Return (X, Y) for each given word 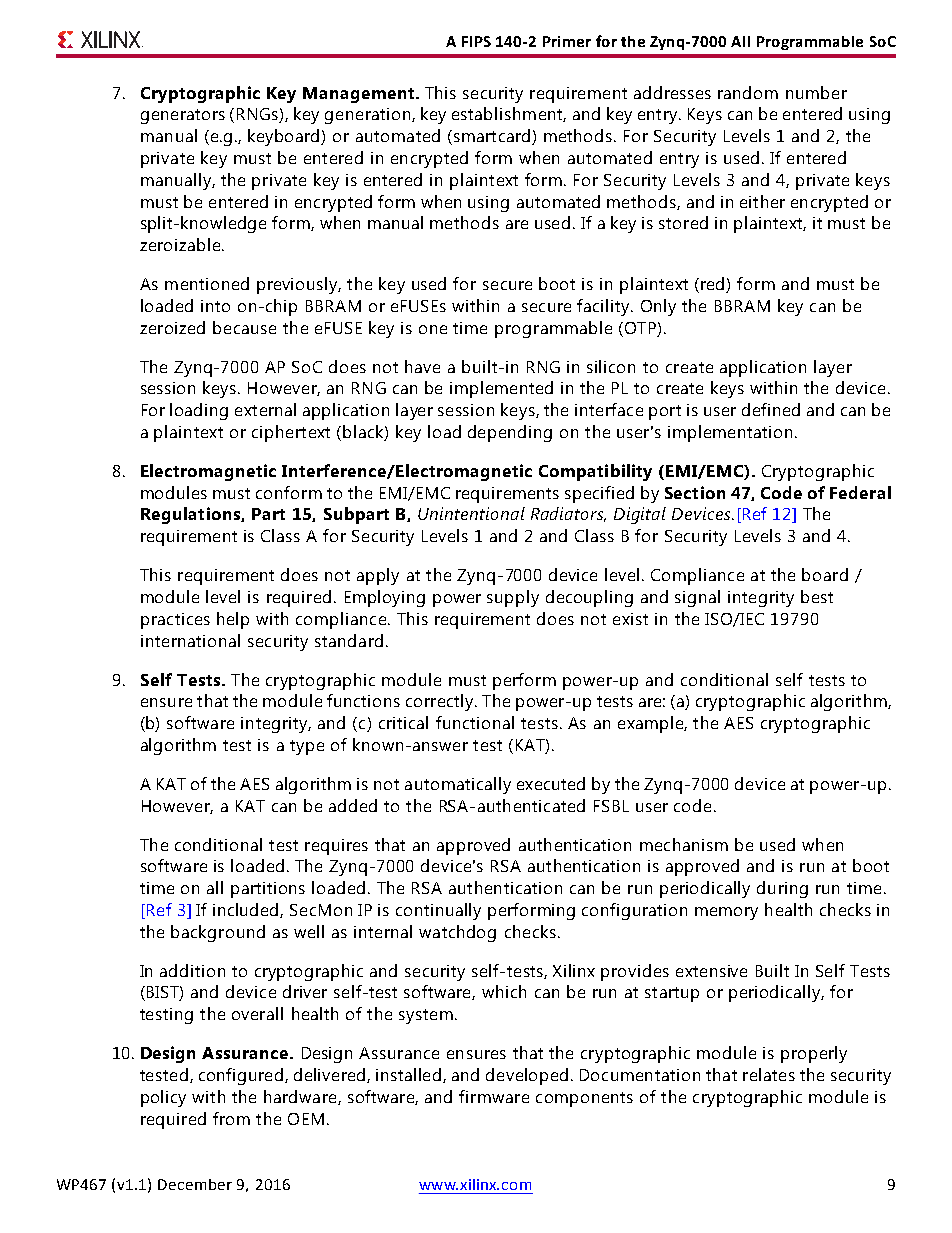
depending (510, 433)
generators (183, 116)
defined (771, 409)
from (231, 1118)
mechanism (684, 844)
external (265, 409)
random (748, 92)
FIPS (476, 41)
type (307, 747)
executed (551, 783)
